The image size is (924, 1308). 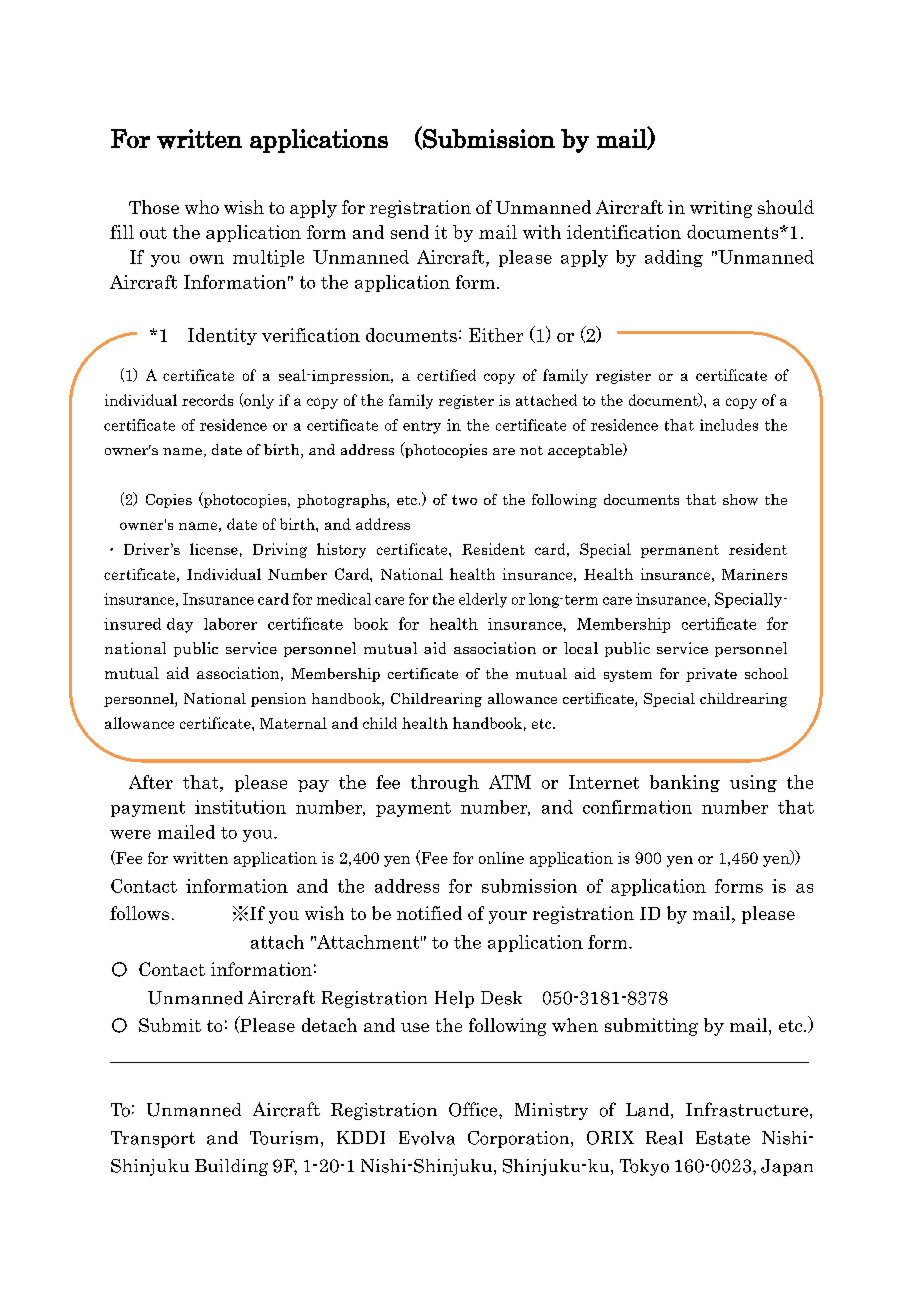 What do you see at coordinates (278, 700) in the screenshot?
I see `pension` at bounding box center [278, 700].
